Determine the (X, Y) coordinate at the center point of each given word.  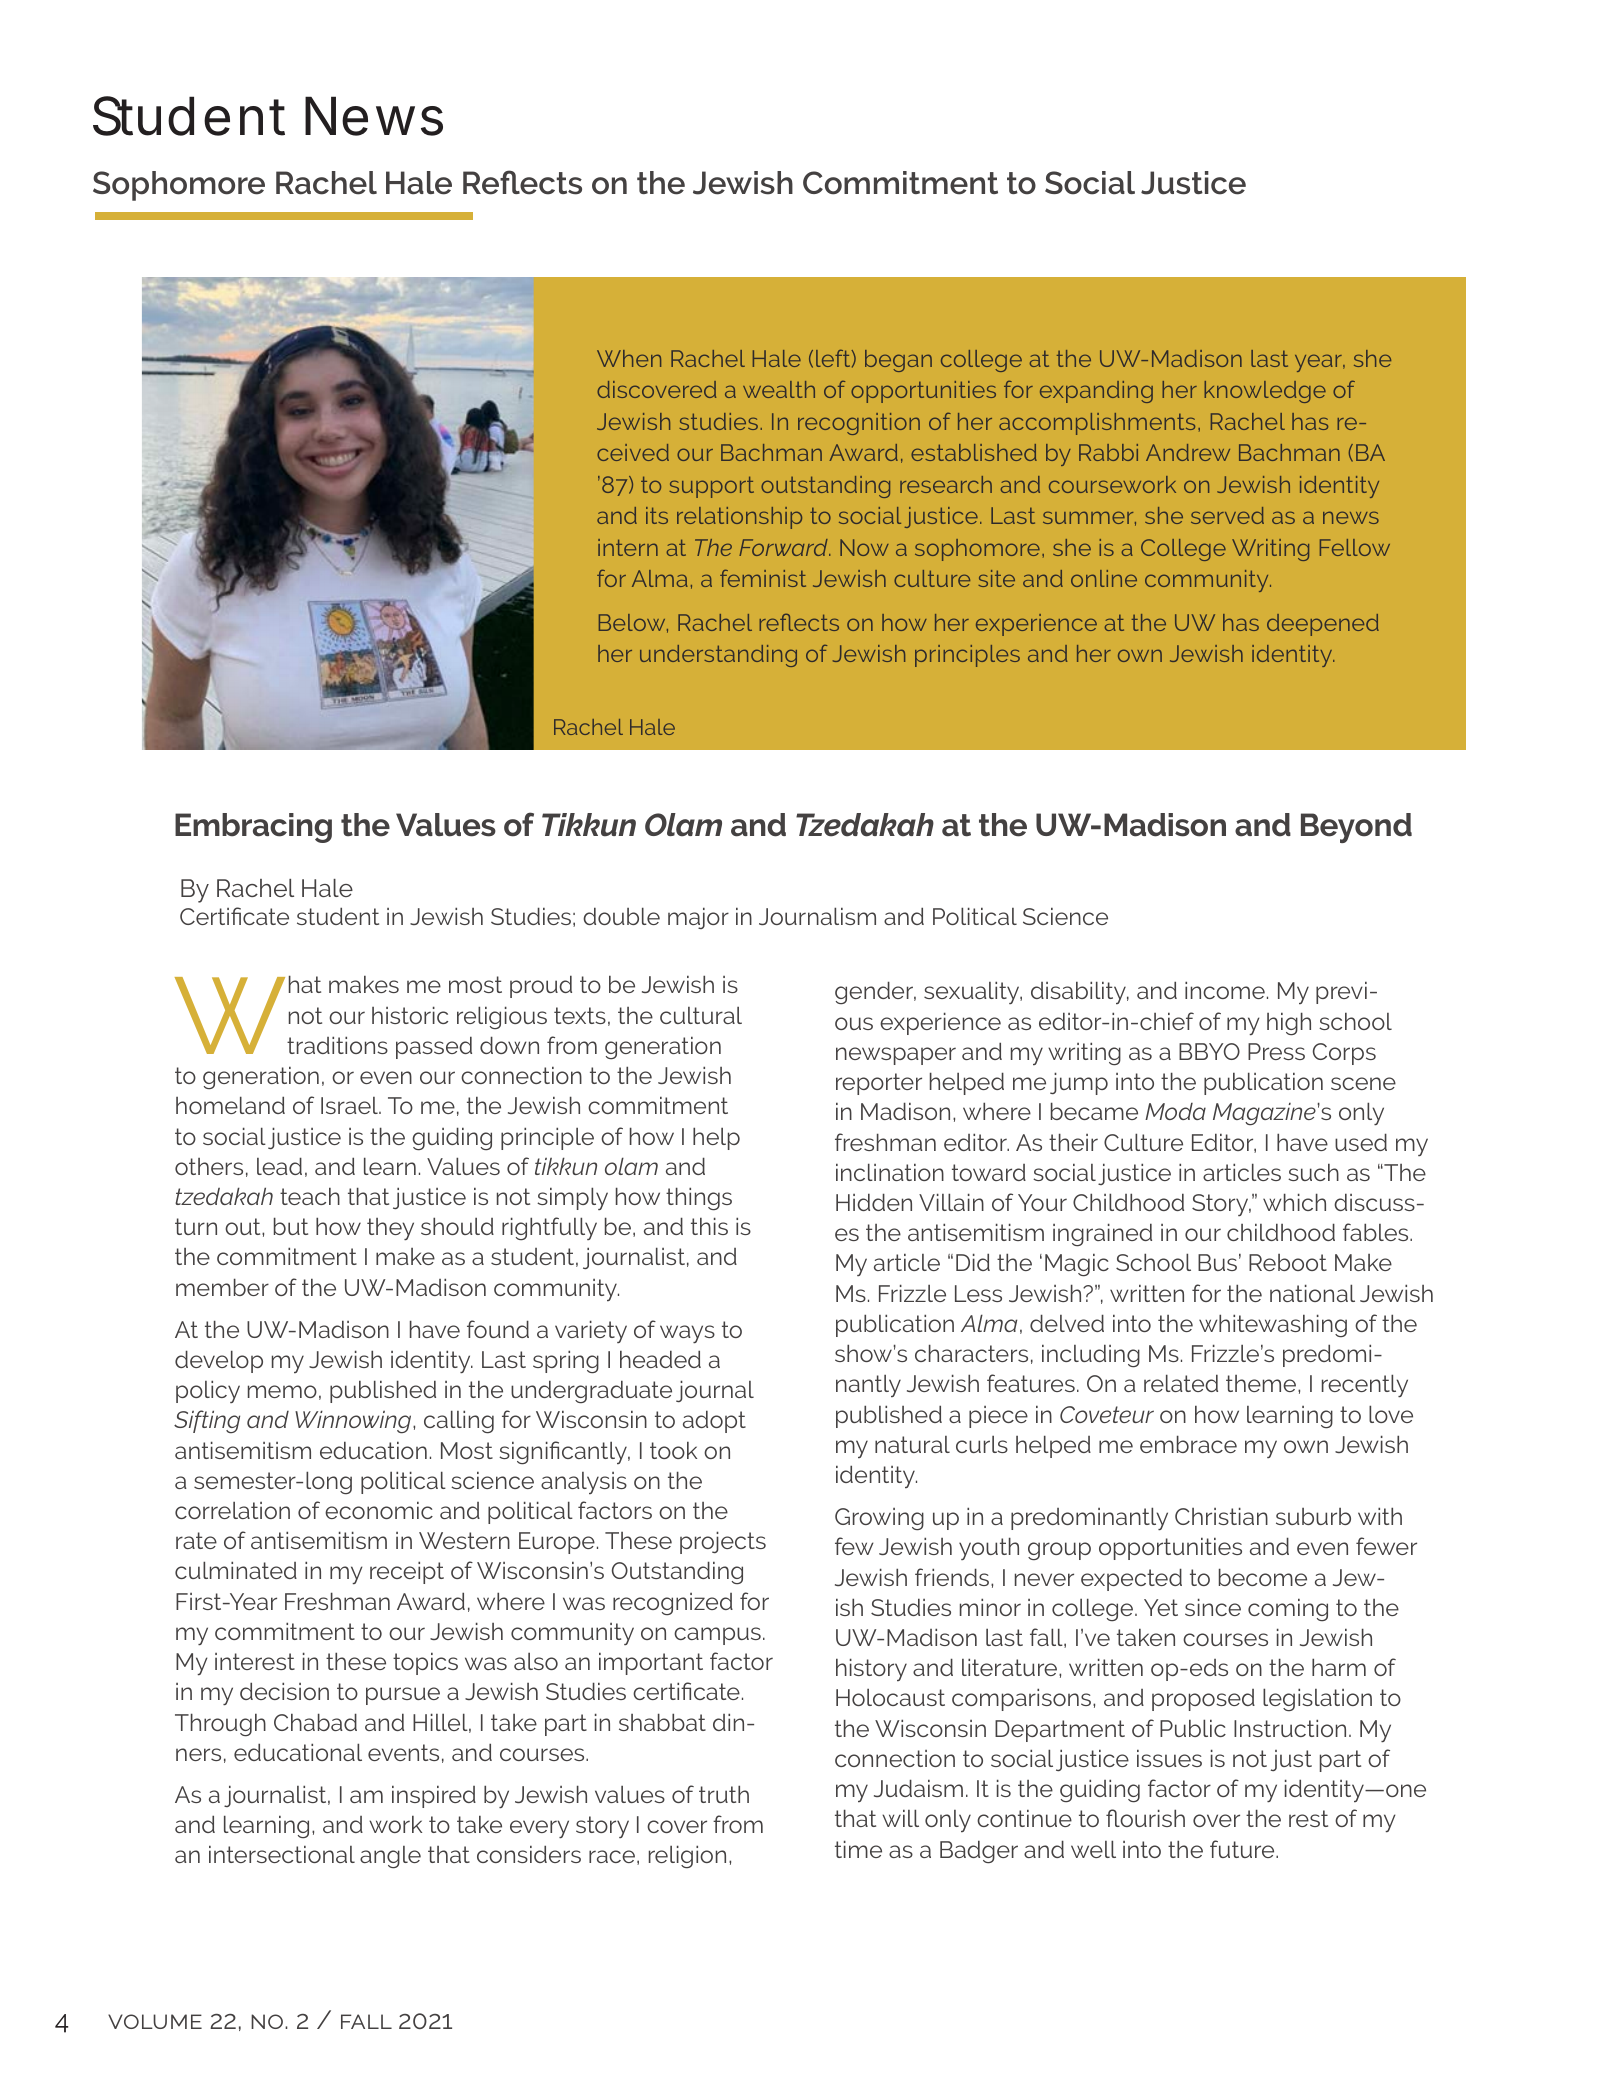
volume (155, 2021)
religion (687, 1856)
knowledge (1265, 392)
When (629, 358)
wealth (779, 389)
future (1243, 1849)
